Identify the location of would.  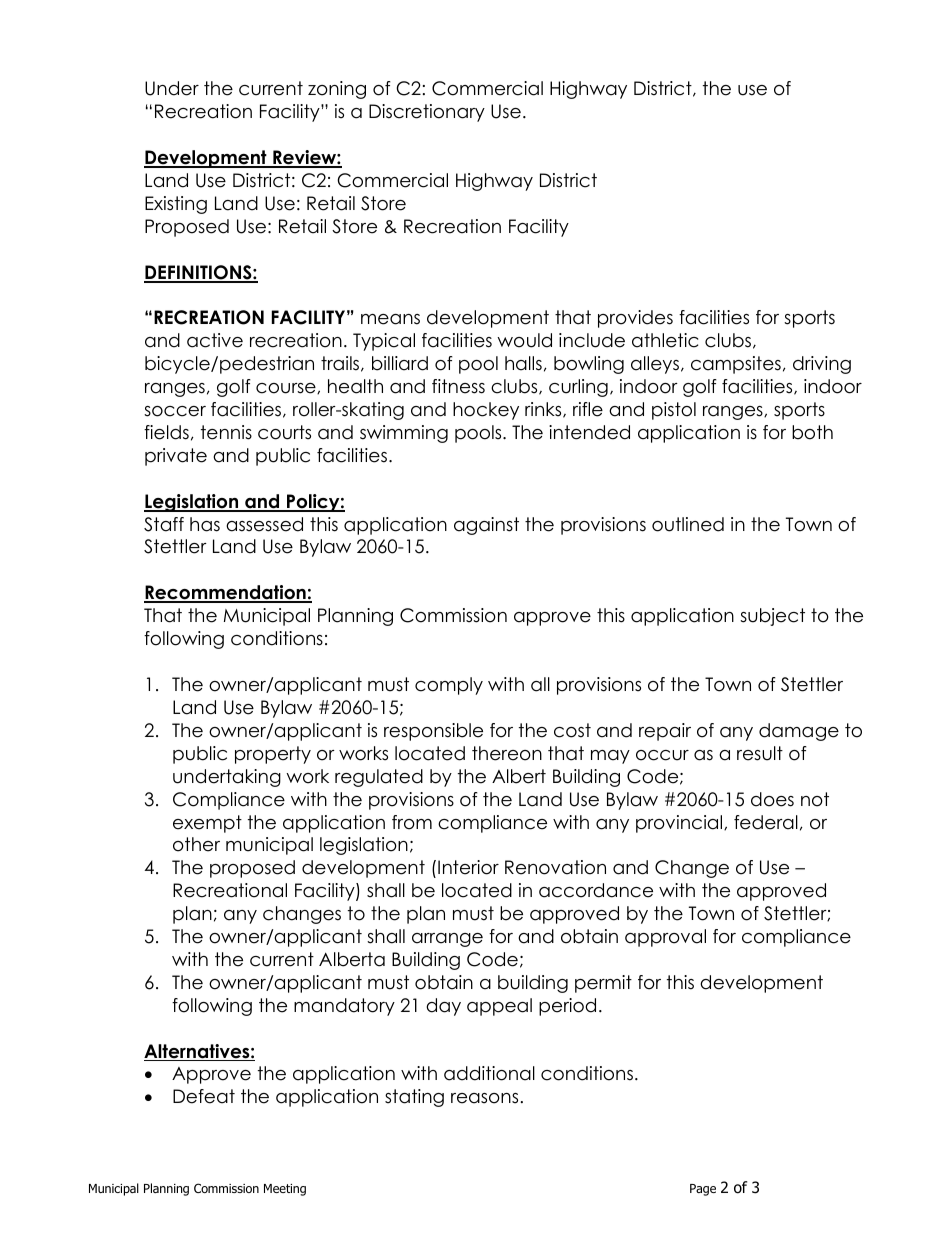
(524, 340).
